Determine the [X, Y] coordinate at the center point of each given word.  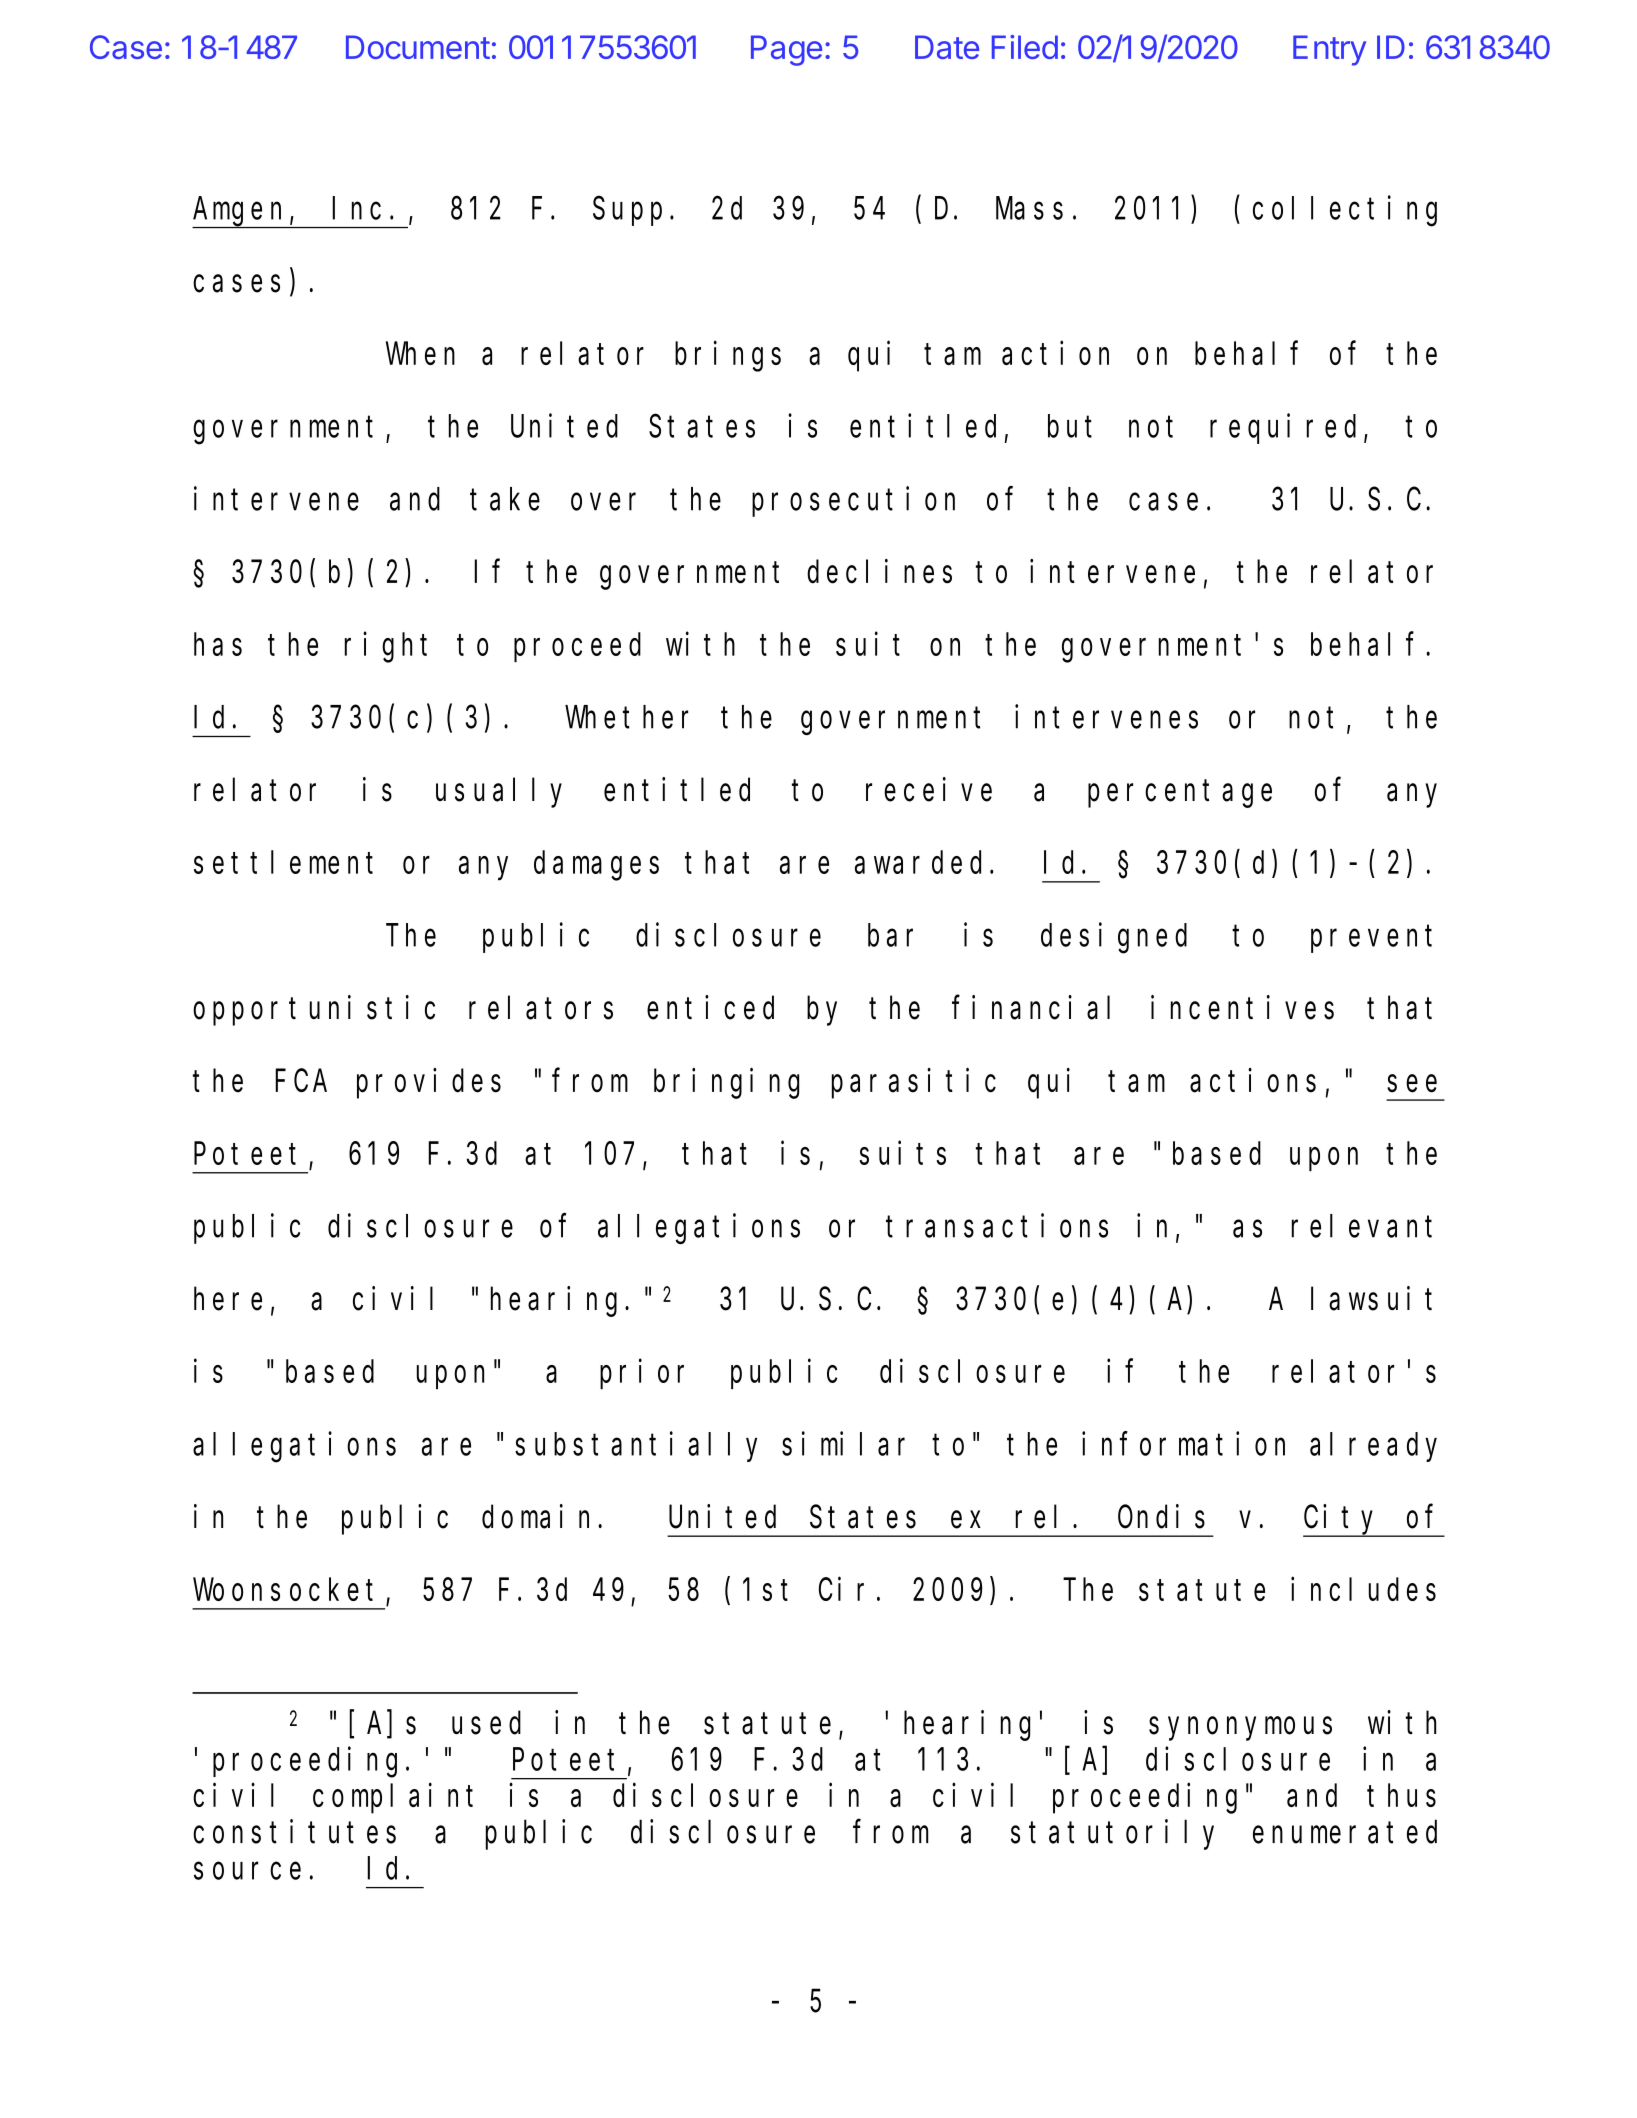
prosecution [853, 502]
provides [429, 1083]
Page [786, 50]
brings [728, 356]
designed [1114, 938]
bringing [726, 1083]
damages [596, 866]
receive [929, 789]
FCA [301, 1081]
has [218, 644]
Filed [1025, 47]
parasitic [914, 1083]
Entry [1329, 50]
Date [947, 47]
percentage [1180, 794]
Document [418, 47]
